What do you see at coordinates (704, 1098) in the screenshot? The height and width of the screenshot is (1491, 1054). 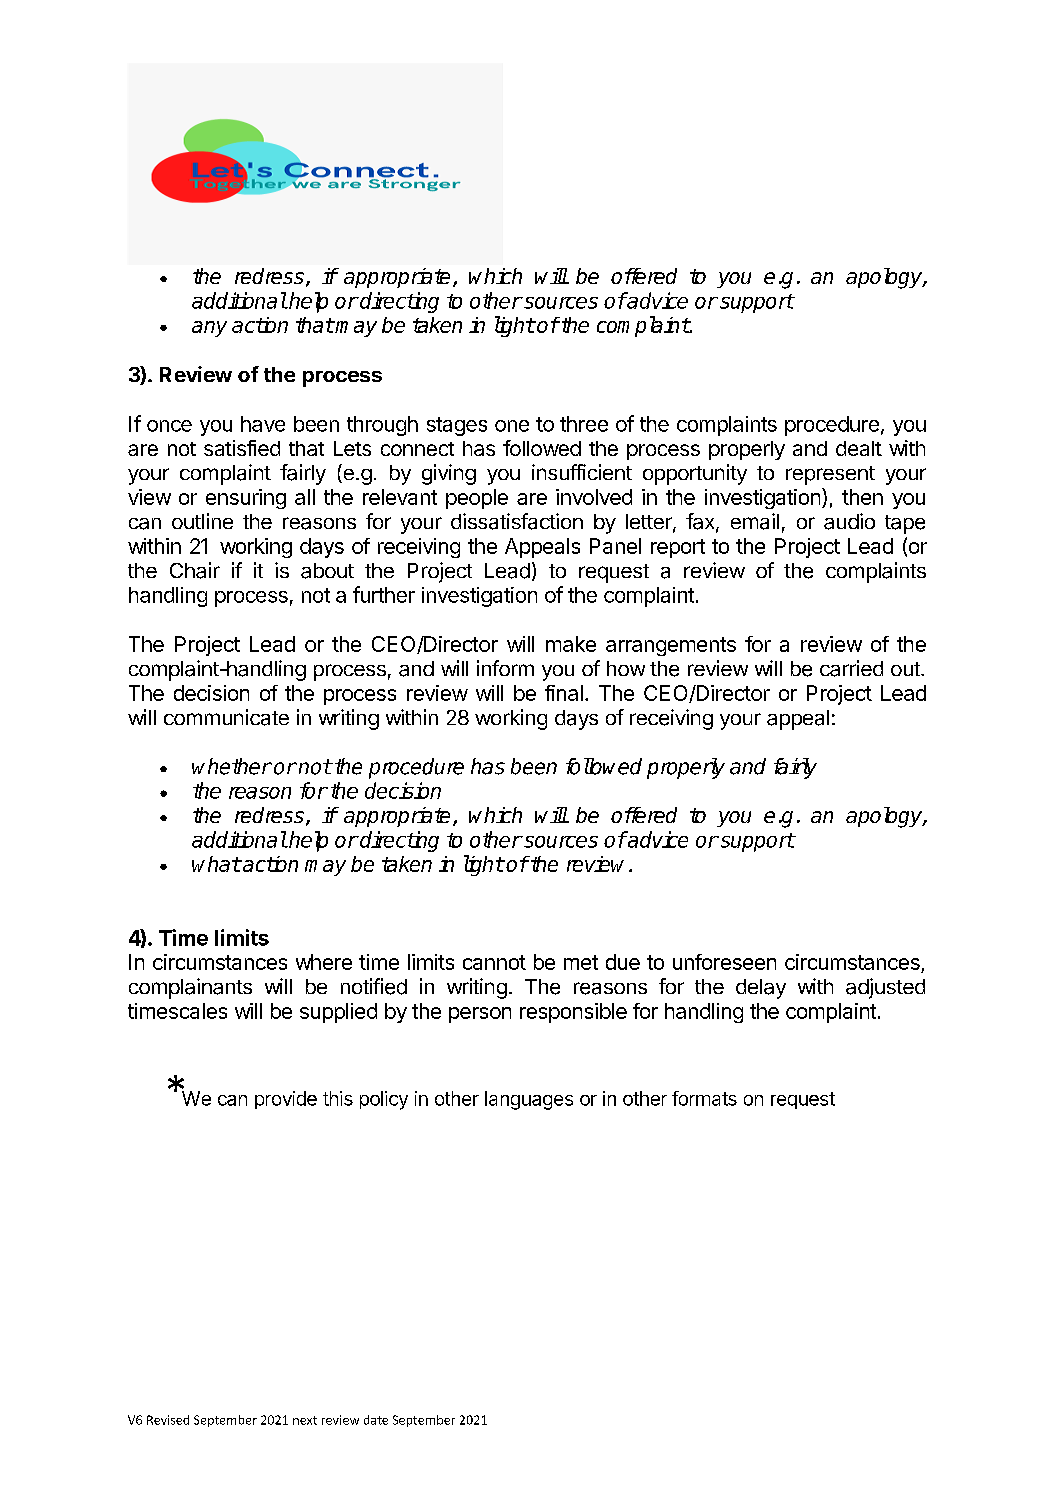 I see `formats` at bounding box center [704, 1098].
